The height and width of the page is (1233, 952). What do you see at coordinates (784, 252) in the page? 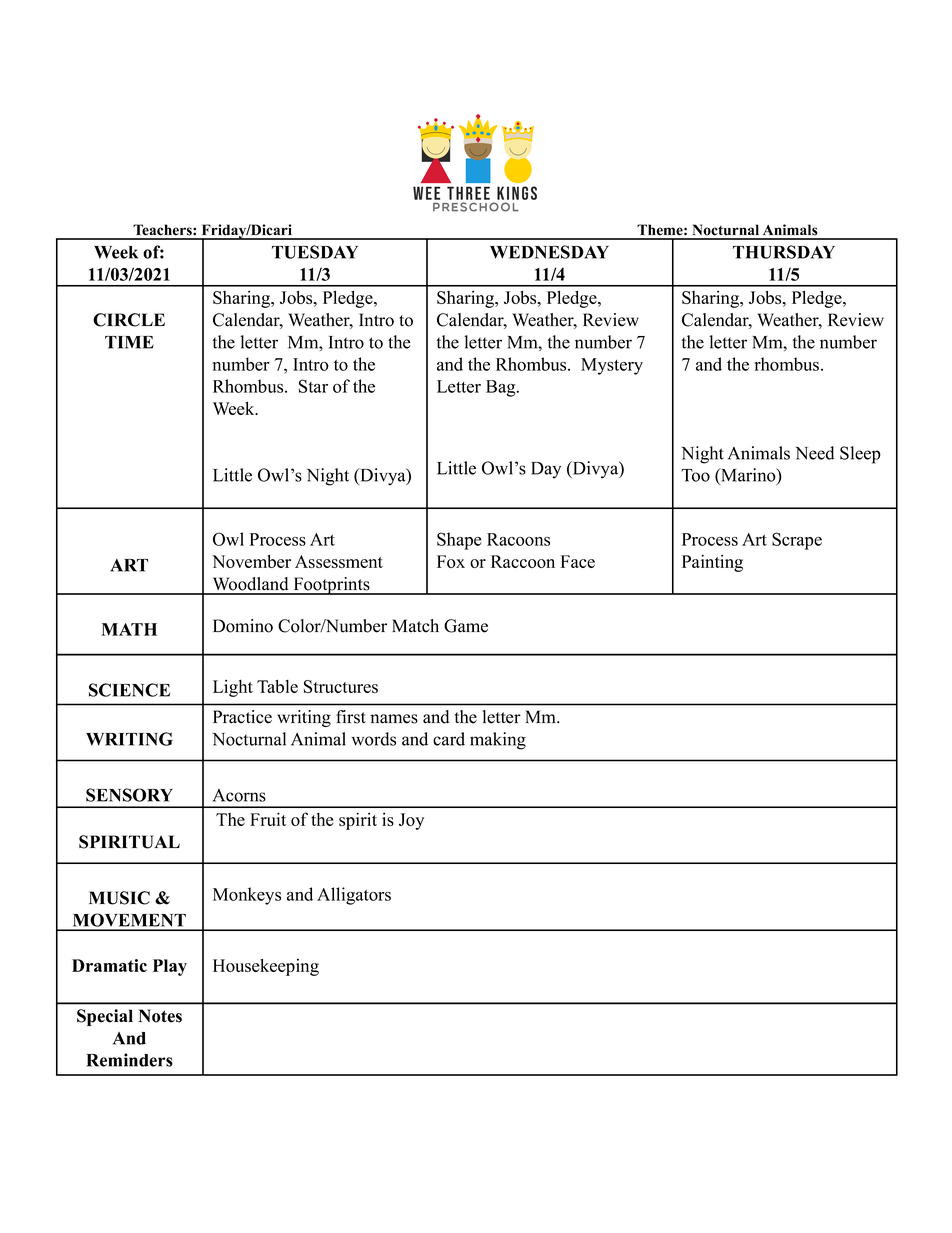
I see `THURSDAY` at bounding box center [784, 252].
